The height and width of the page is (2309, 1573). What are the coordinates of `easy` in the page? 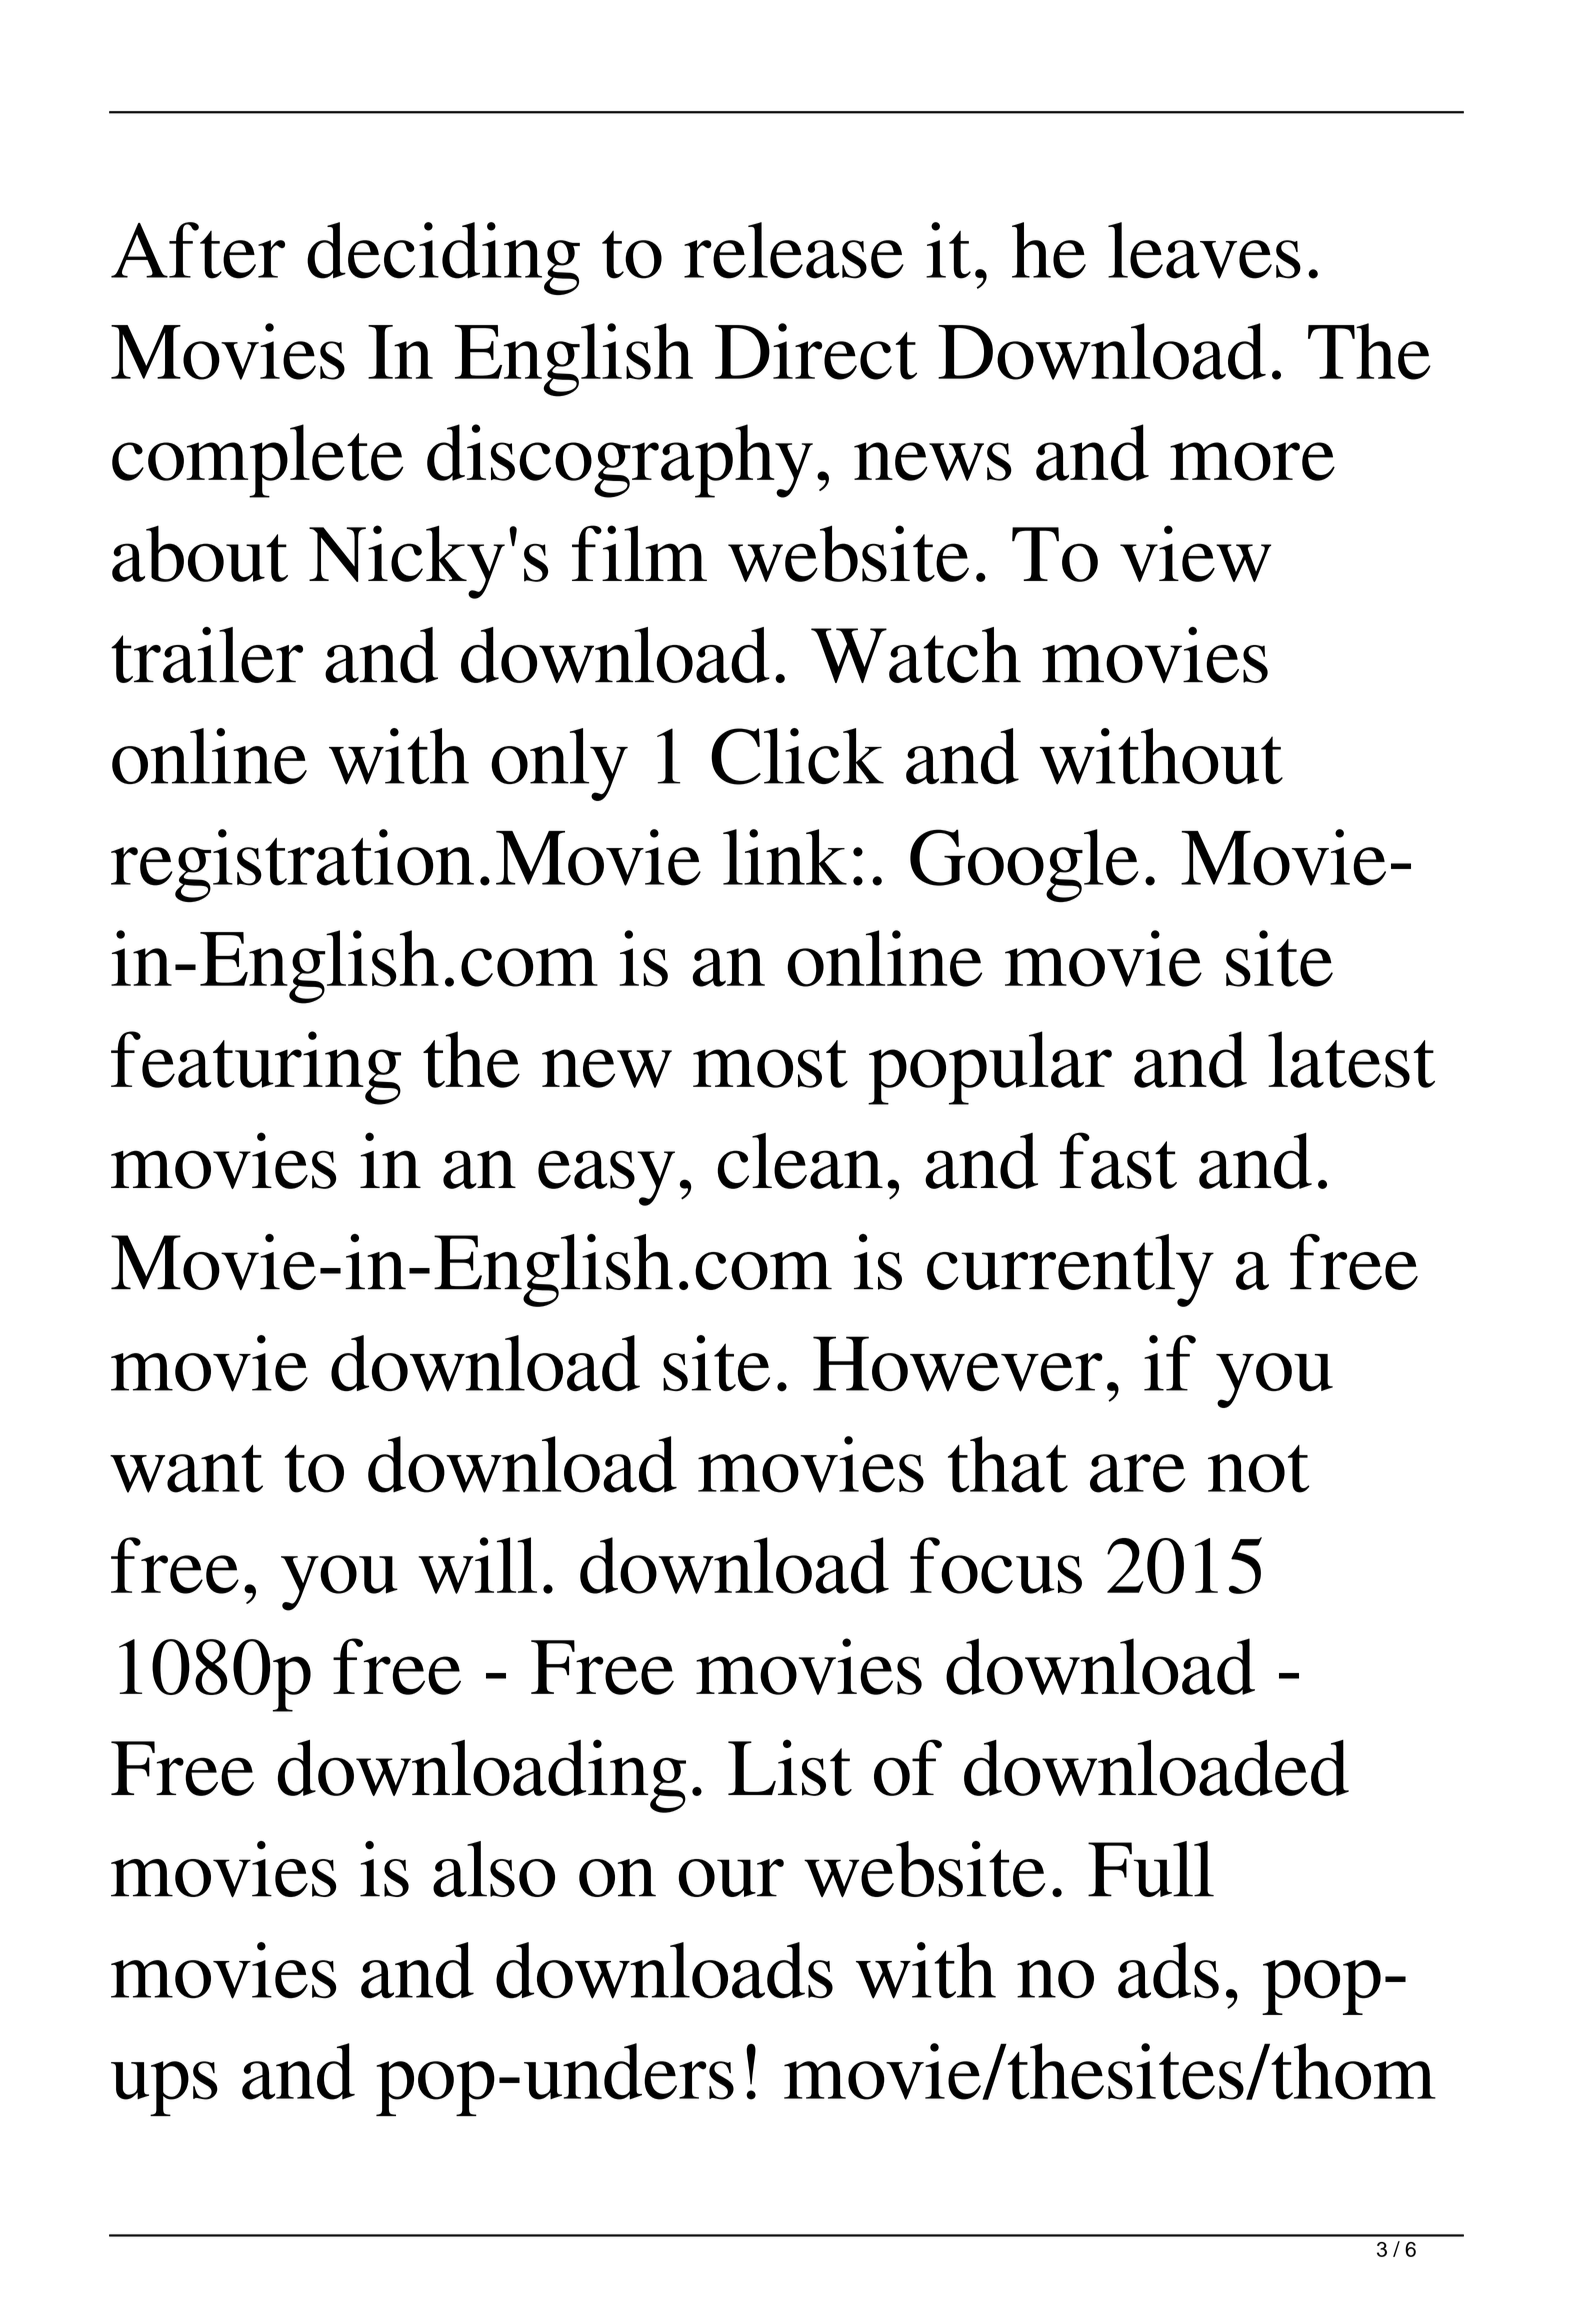 It's located at (606, 1178).
